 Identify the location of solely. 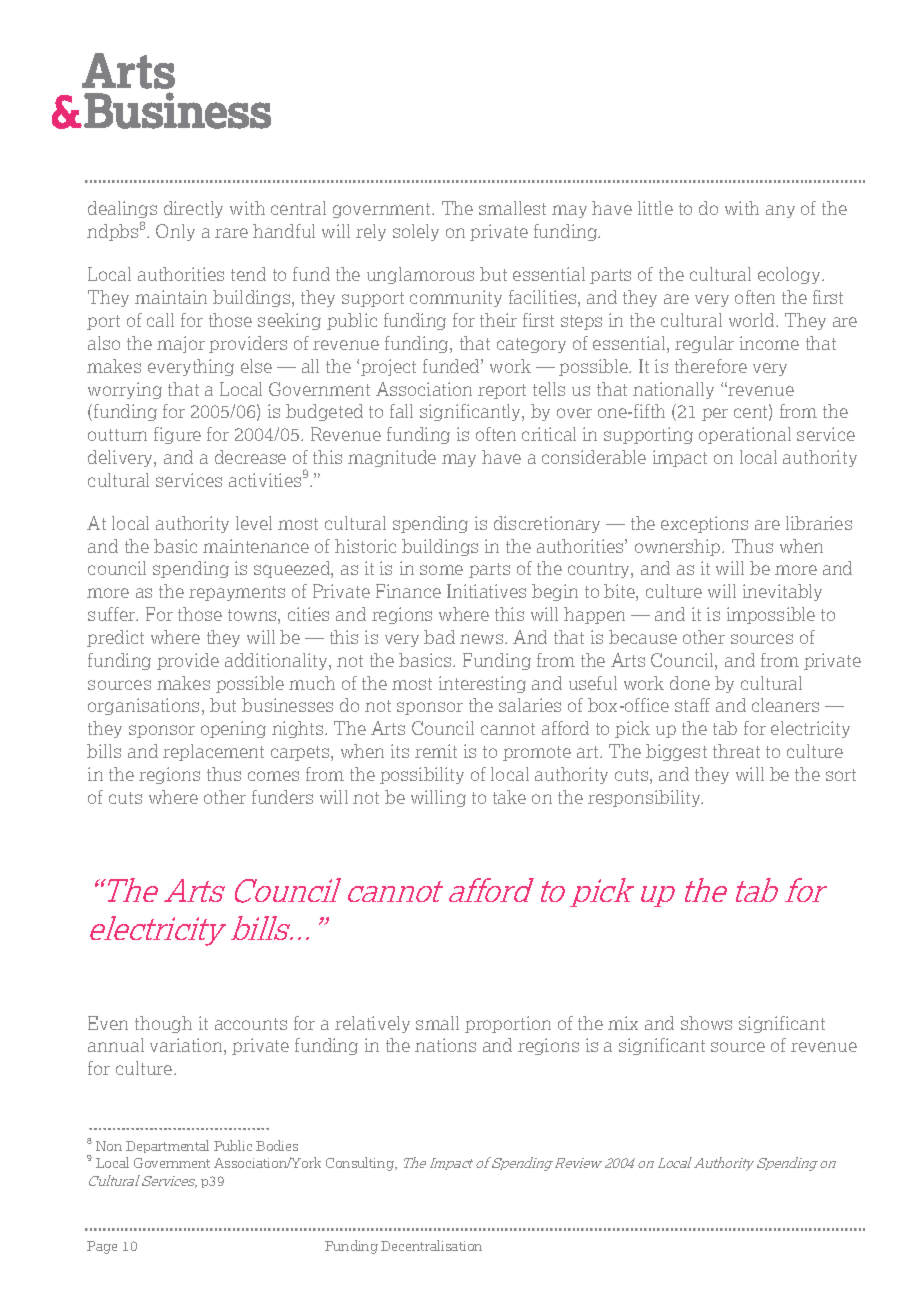
(416, 232).
